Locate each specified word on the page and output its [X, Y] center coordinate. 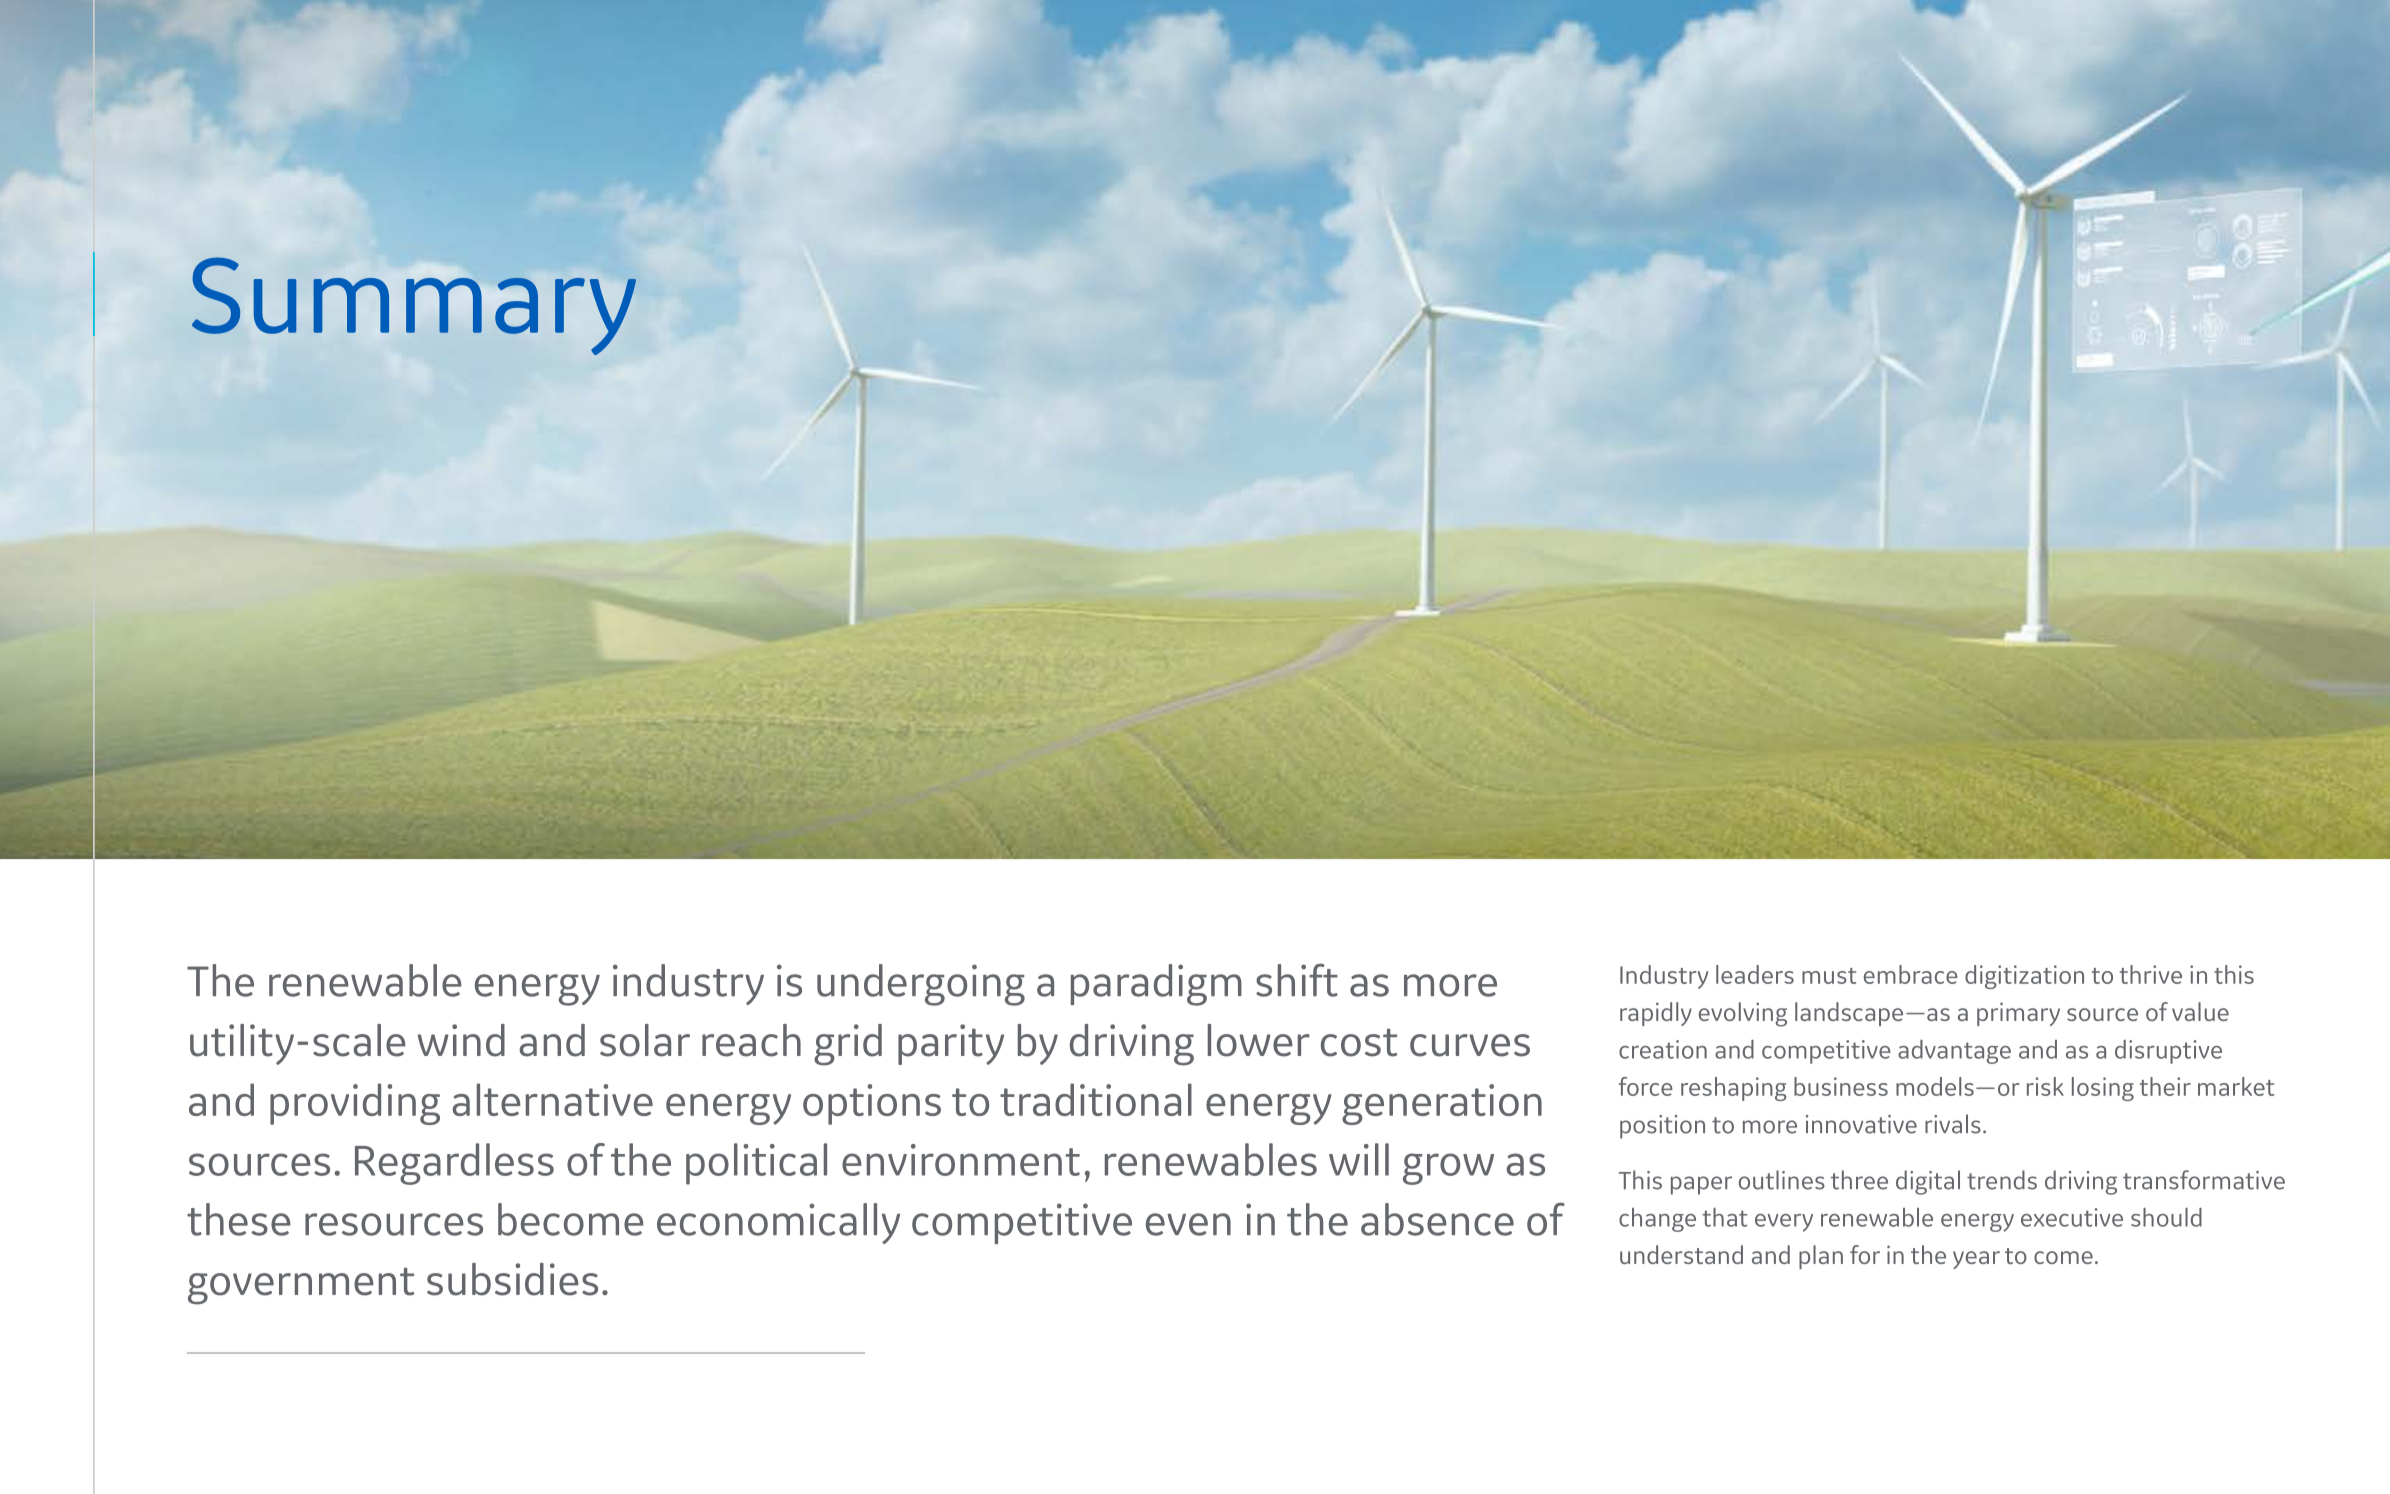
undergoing [921, 985]
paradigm [1156, 985]
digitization [2024, 977]
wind [461, 1040]
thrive [2151, 974]
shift [1297, 980]
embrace [1911, 974]
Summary [414, 306]
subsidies [512, 1279]
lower [1259, 1040]
